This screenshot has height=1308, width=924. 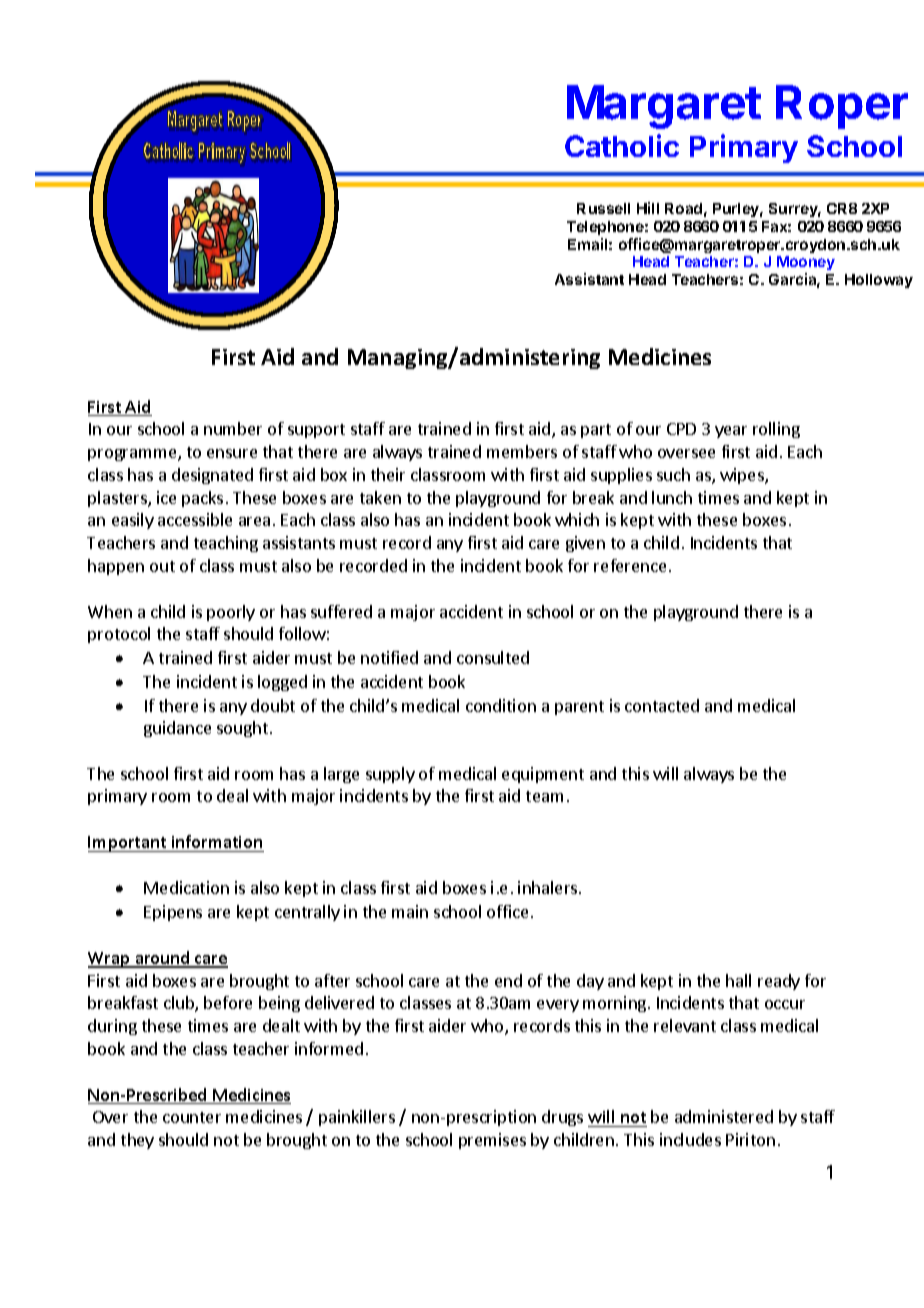 I want to click on counter, so click(x=192, y=1117).
